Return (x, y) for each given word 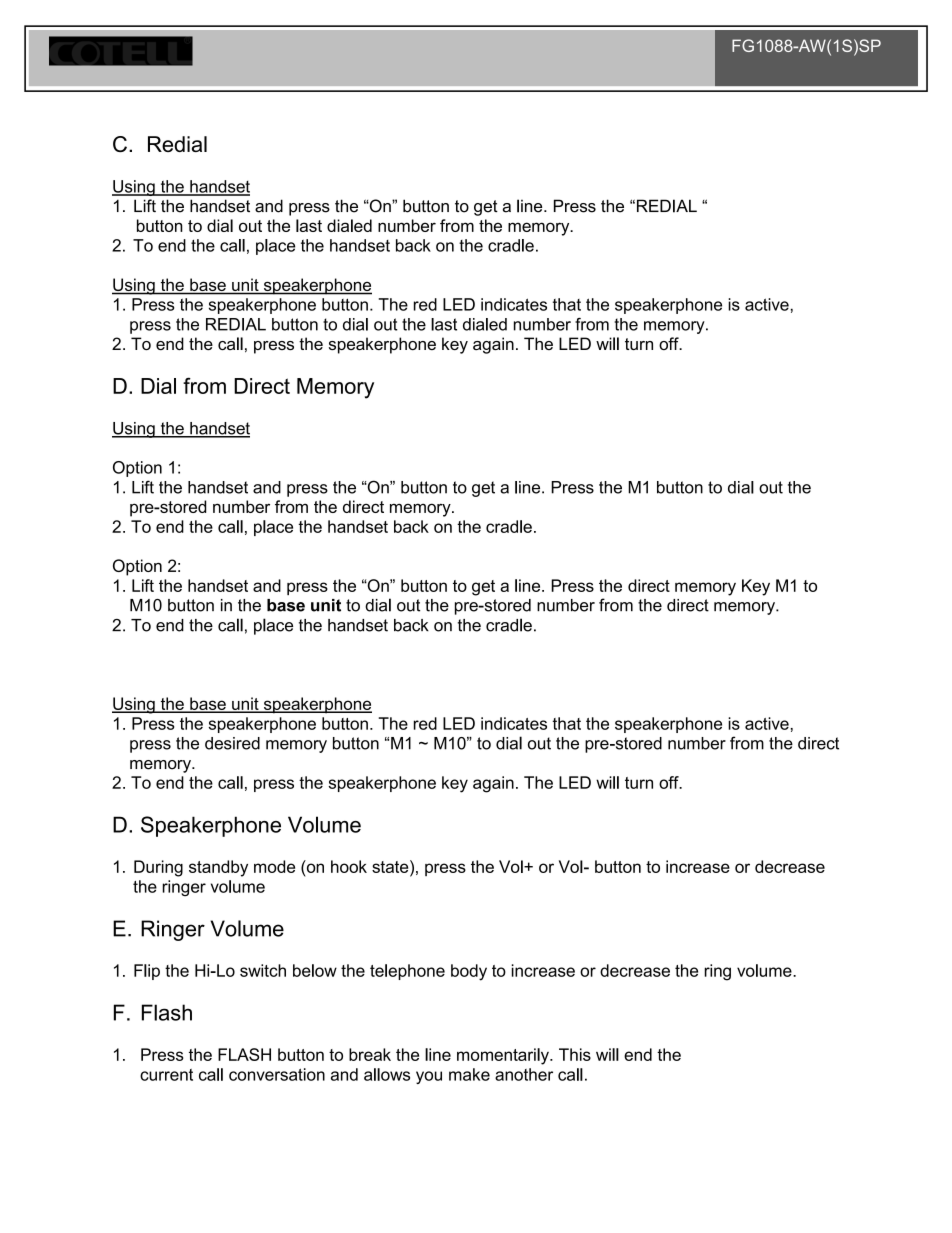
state (391, 866)
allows (387, 1074)
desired (232, 743)
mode (274, 866)
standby (218, 868)
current (166, 1075)
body (469, 972)
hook (349, 866)
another (524, 1074)
